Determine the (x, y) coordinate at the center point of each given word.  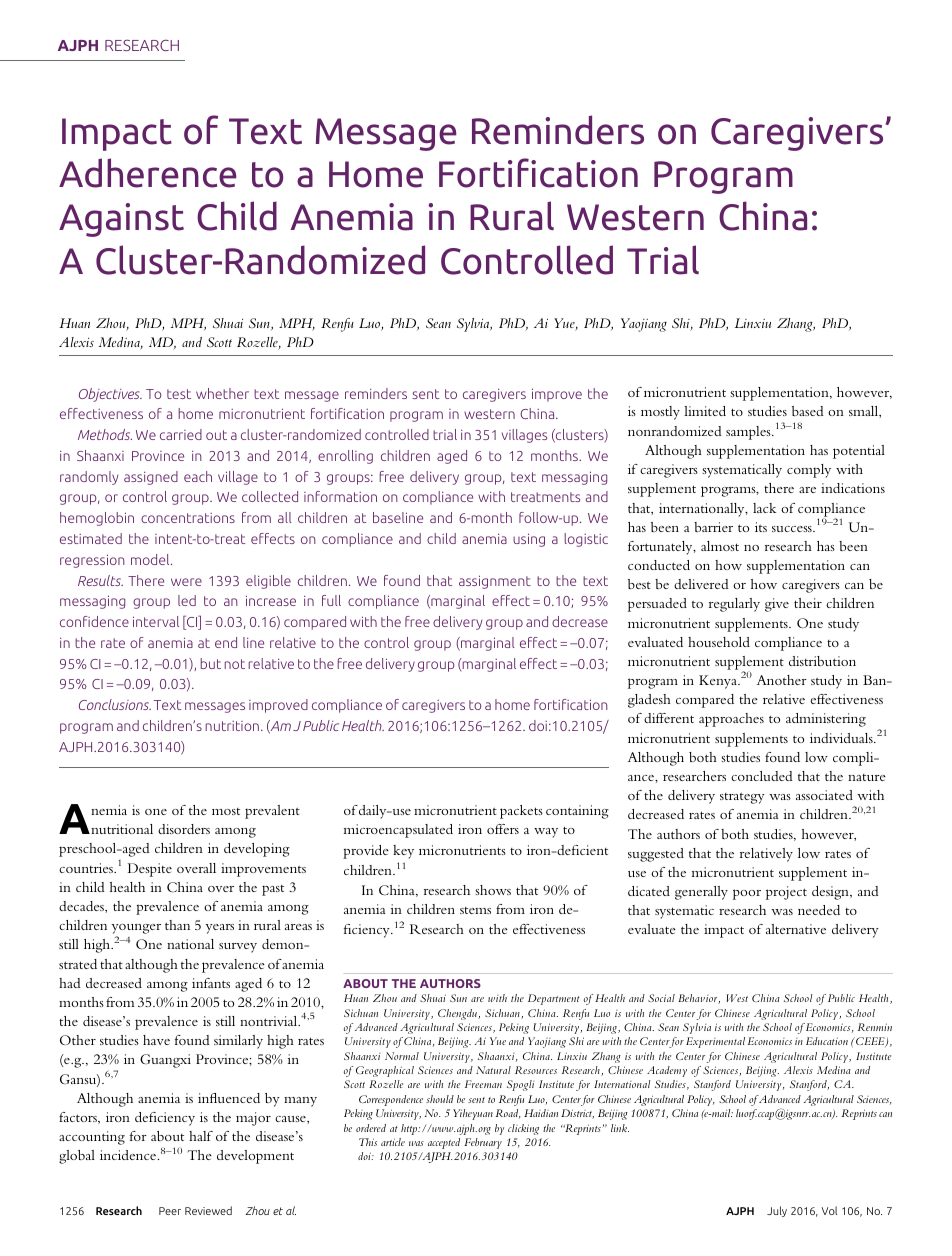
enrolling (345, 457)
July (777, 1211)
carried (181, 434)
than (177, 925)
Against (121, 220)
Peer (170, 1211)
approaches (731, 720)
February (483, 1143)
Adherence (148, 173)
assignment (495, 582)
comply (809, 471)
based (808, 411)
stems (475, 910)
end (226, 642)
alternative (796, 929)
